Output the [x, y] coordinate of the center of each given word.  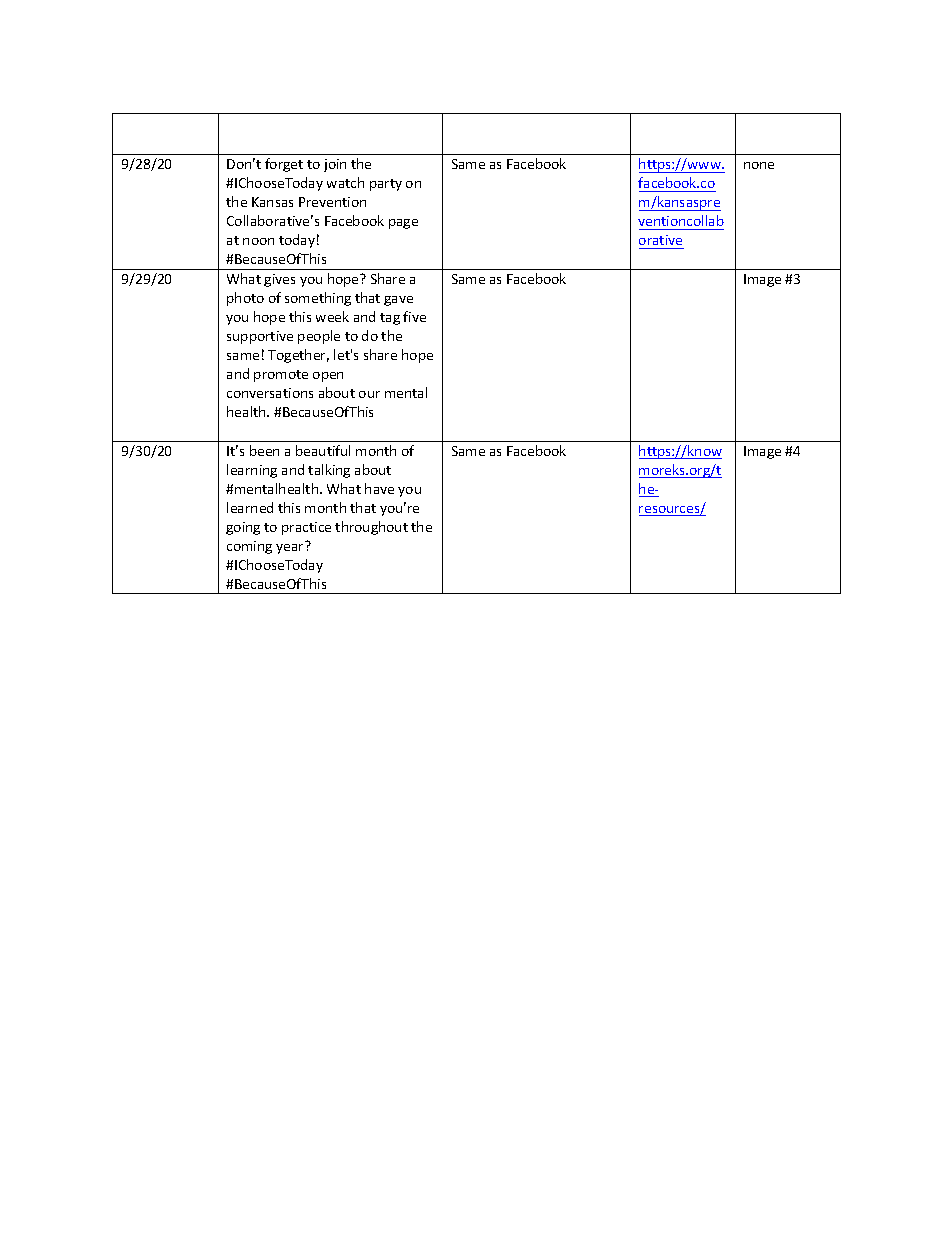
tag [390, 319]
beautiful [323, 450]
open [328, 377]
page [403, 224]
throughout [371, 528]
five [414, 316]
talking [329, 471]
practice [306, 528]
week [332, 316]
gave [398, 301]
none [759, 165]
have [379, 488]
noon [258, 241]
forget [284, 165]
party [386, 185]
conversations [270, 393]
